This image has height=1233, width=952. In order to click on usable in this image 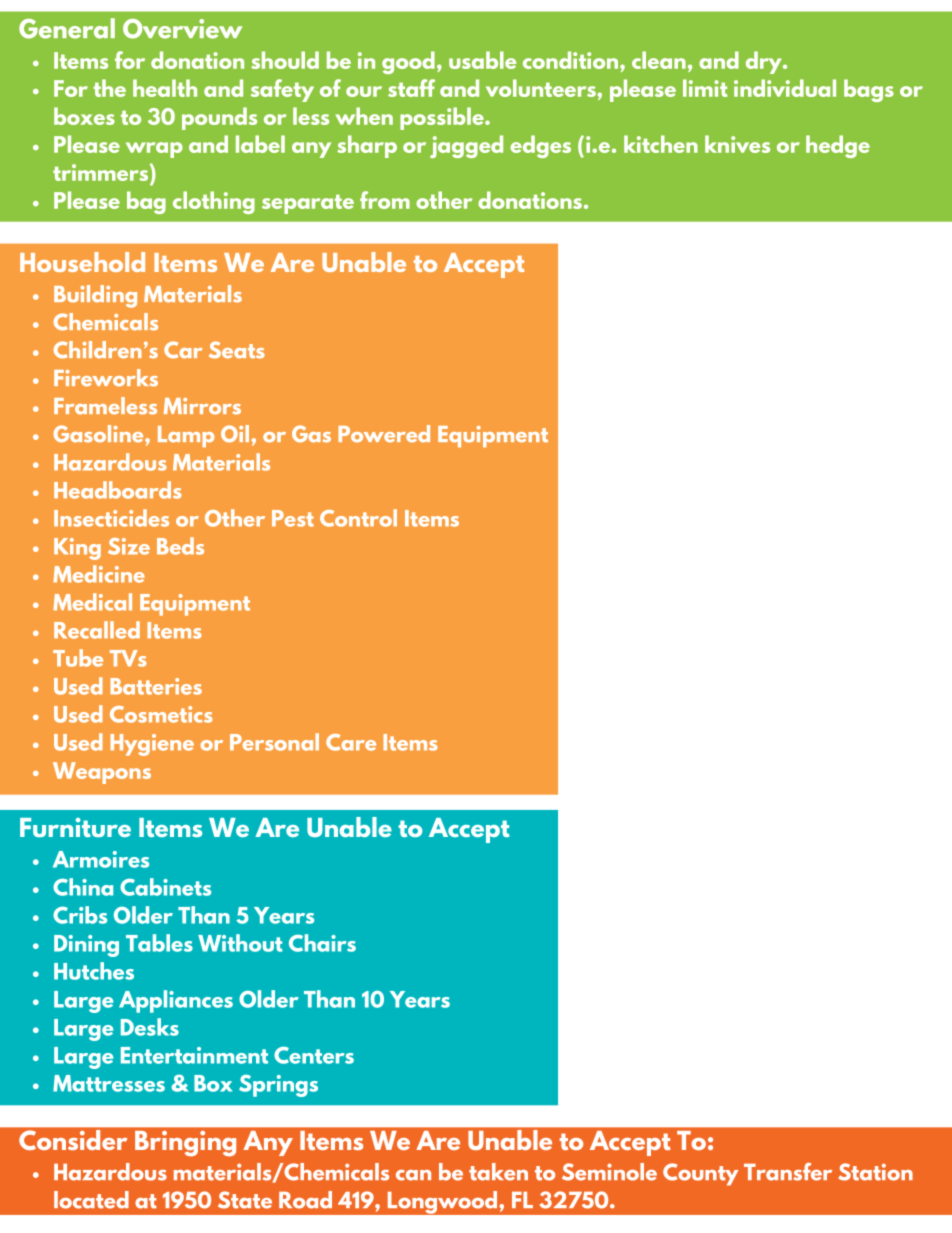, I will do `click(482, 60)`.
